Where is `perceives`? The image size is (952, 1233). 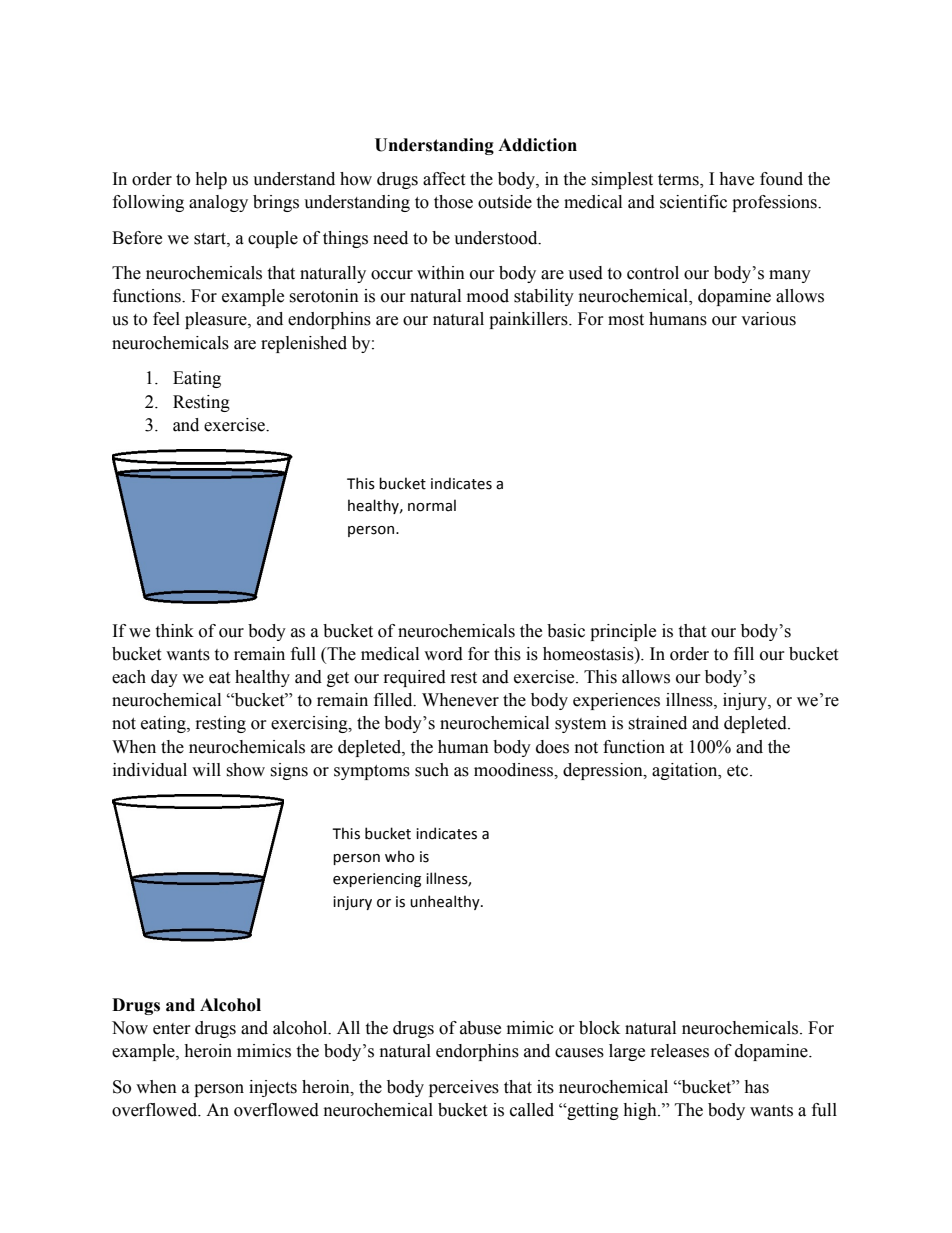 perceives is located at coordinates (464, 1088).
